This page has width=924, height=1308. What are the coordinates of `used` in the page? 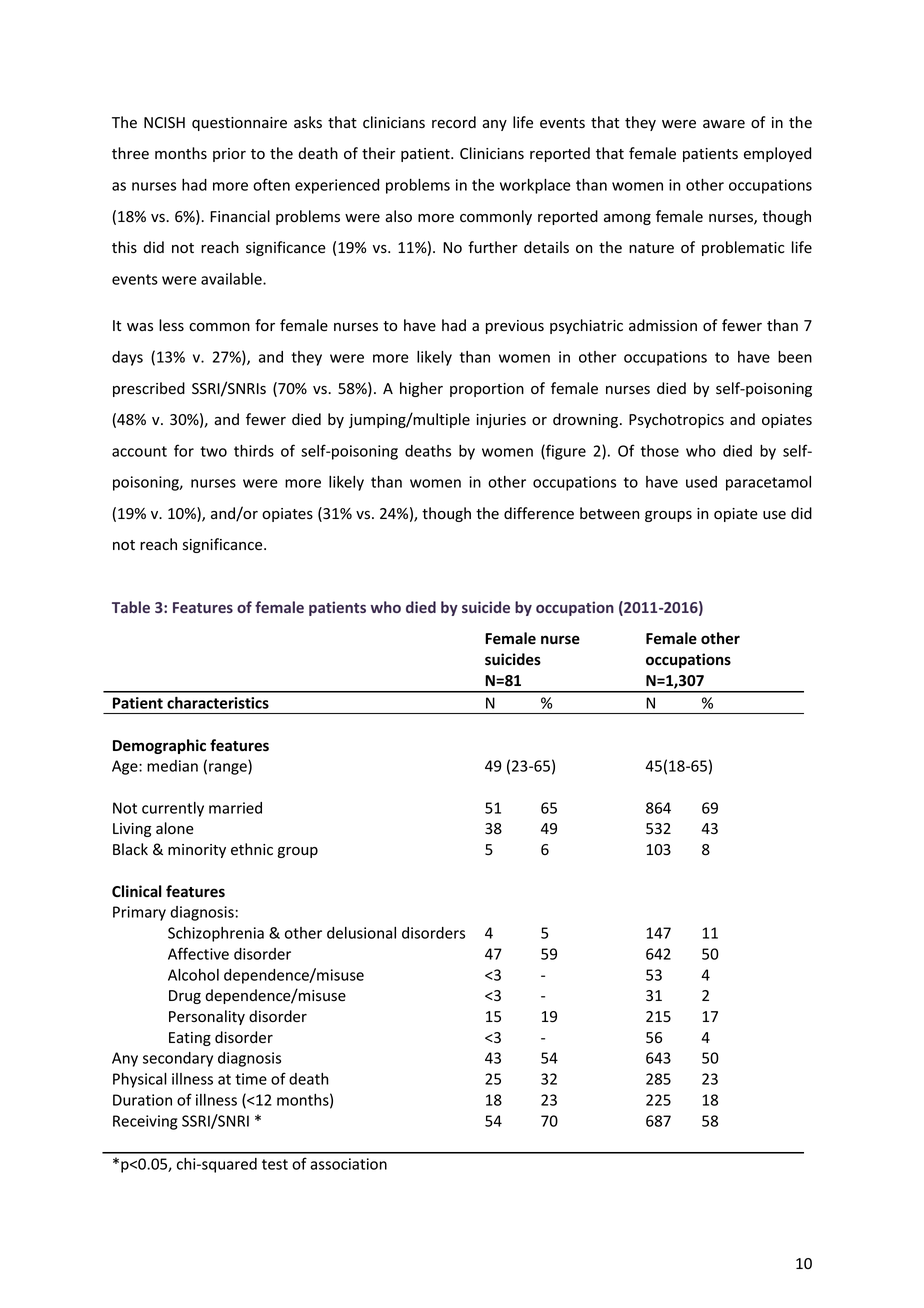 It's located at (701, 482).
